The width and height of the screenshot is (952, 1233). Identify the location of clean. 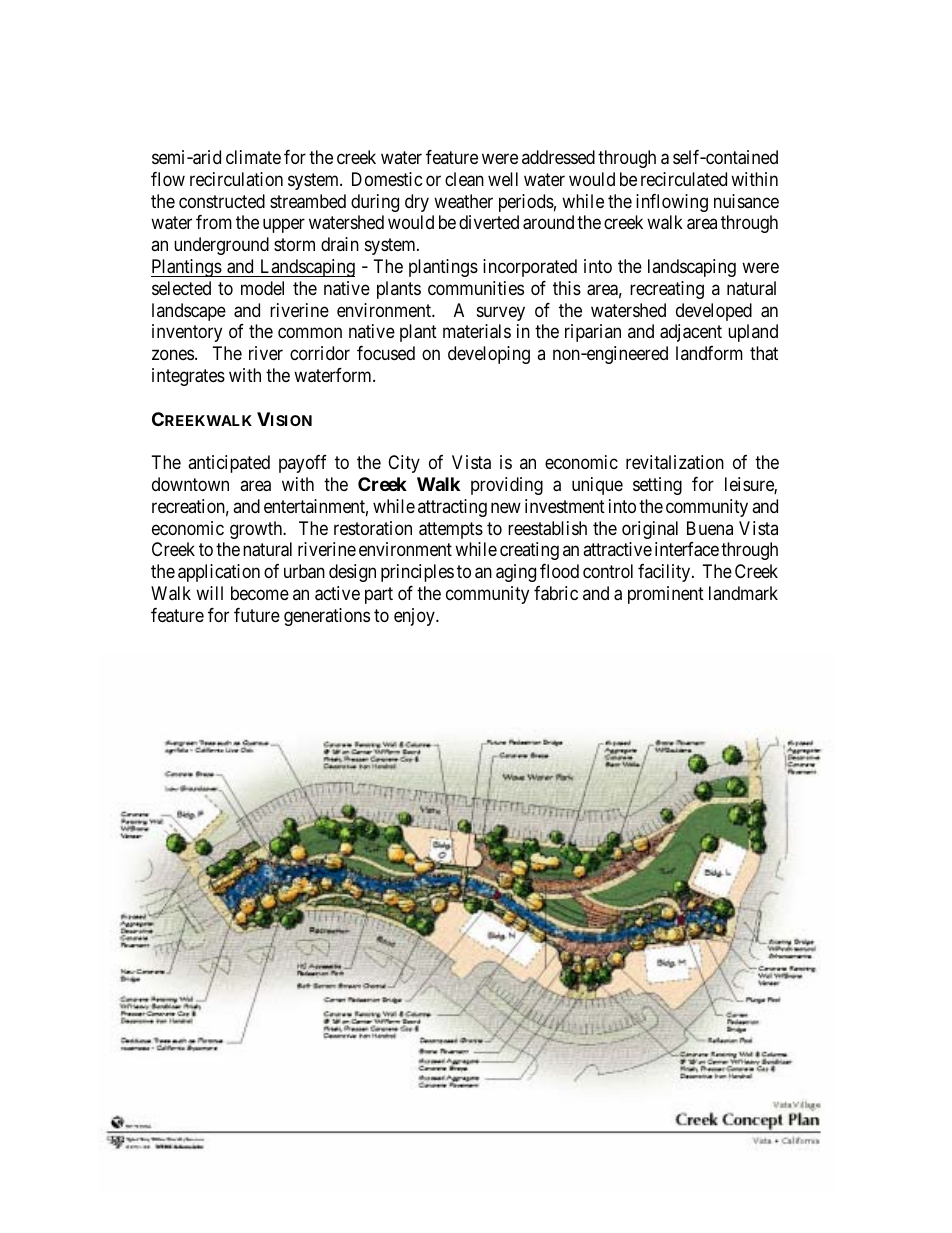
(464, 179).
